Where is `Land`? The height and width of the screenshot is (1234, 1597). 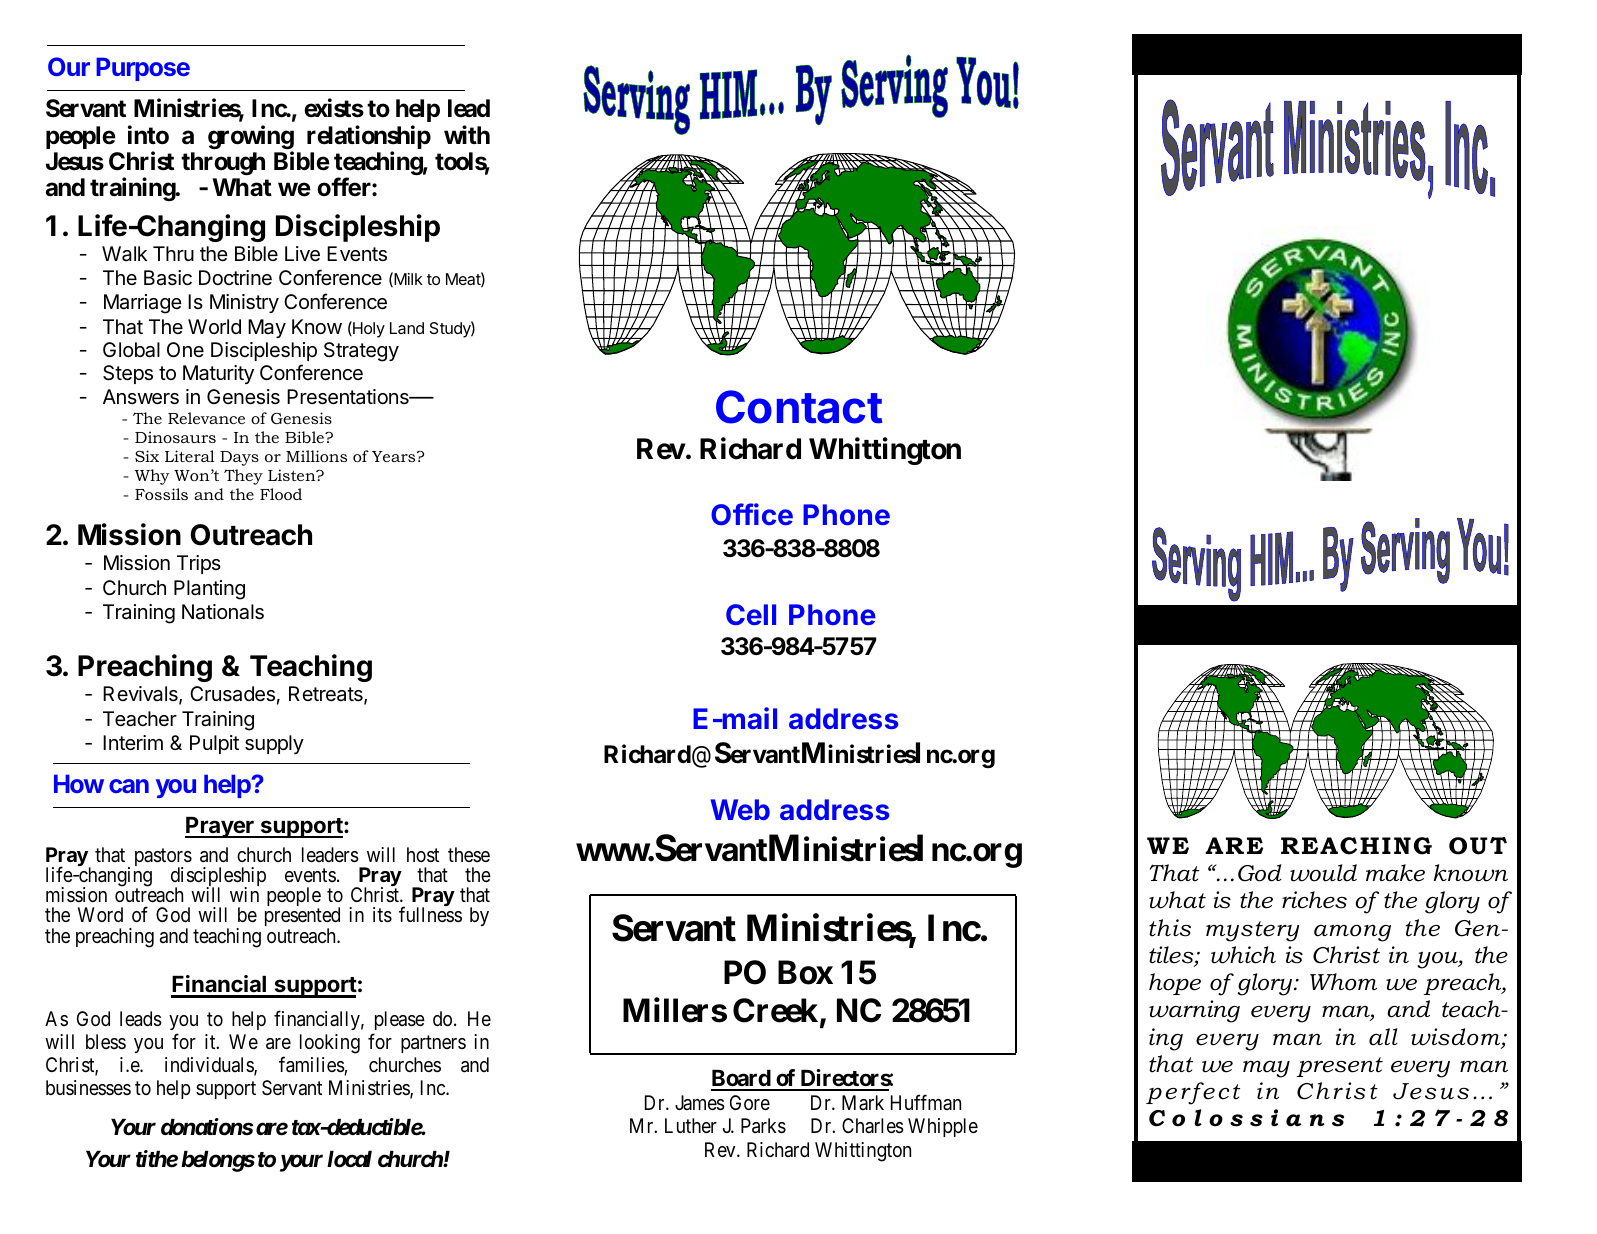
Land is located at coordinates (407, 328).
